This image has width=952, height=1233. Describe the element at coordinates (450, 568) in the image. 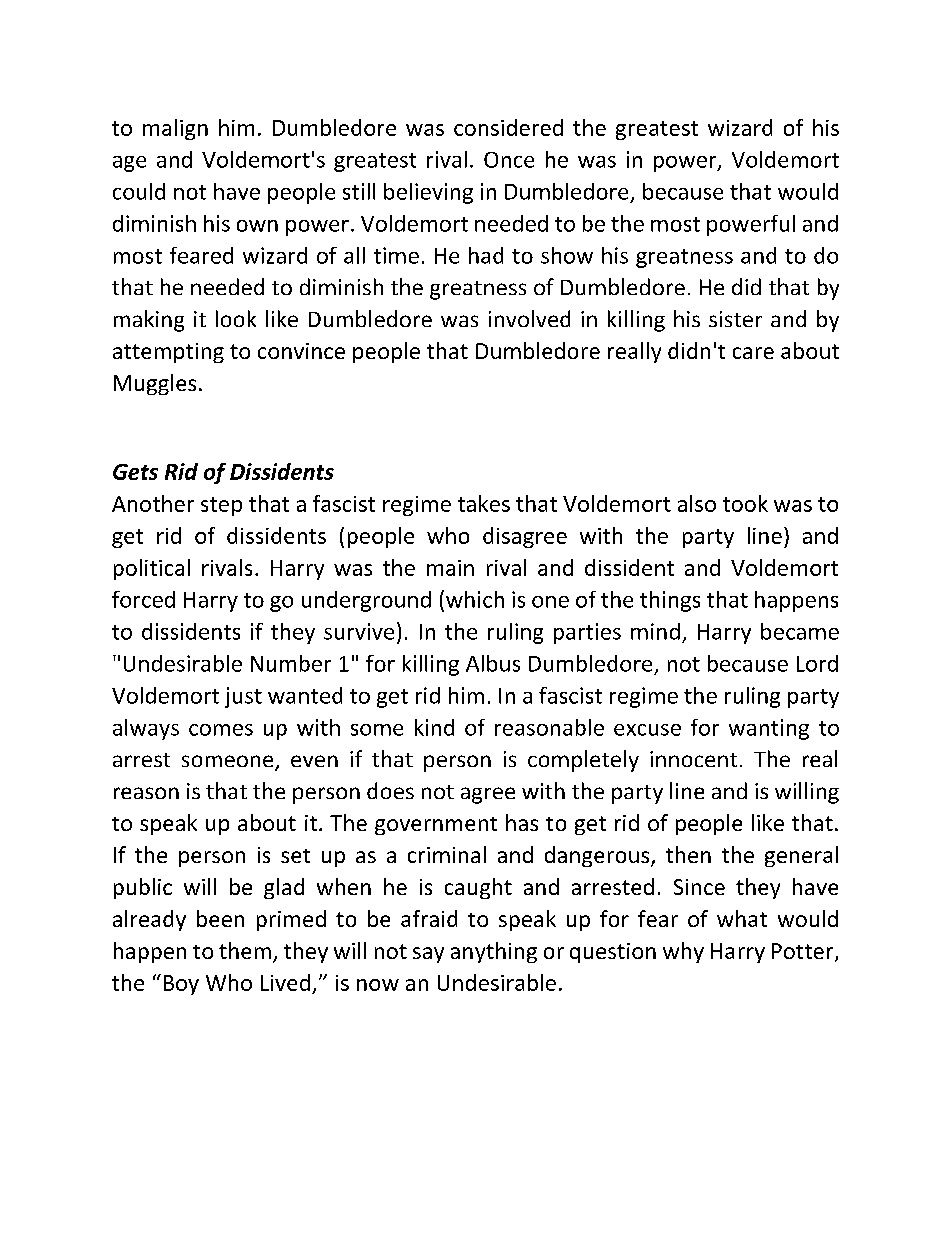

I see `main` at that location.
